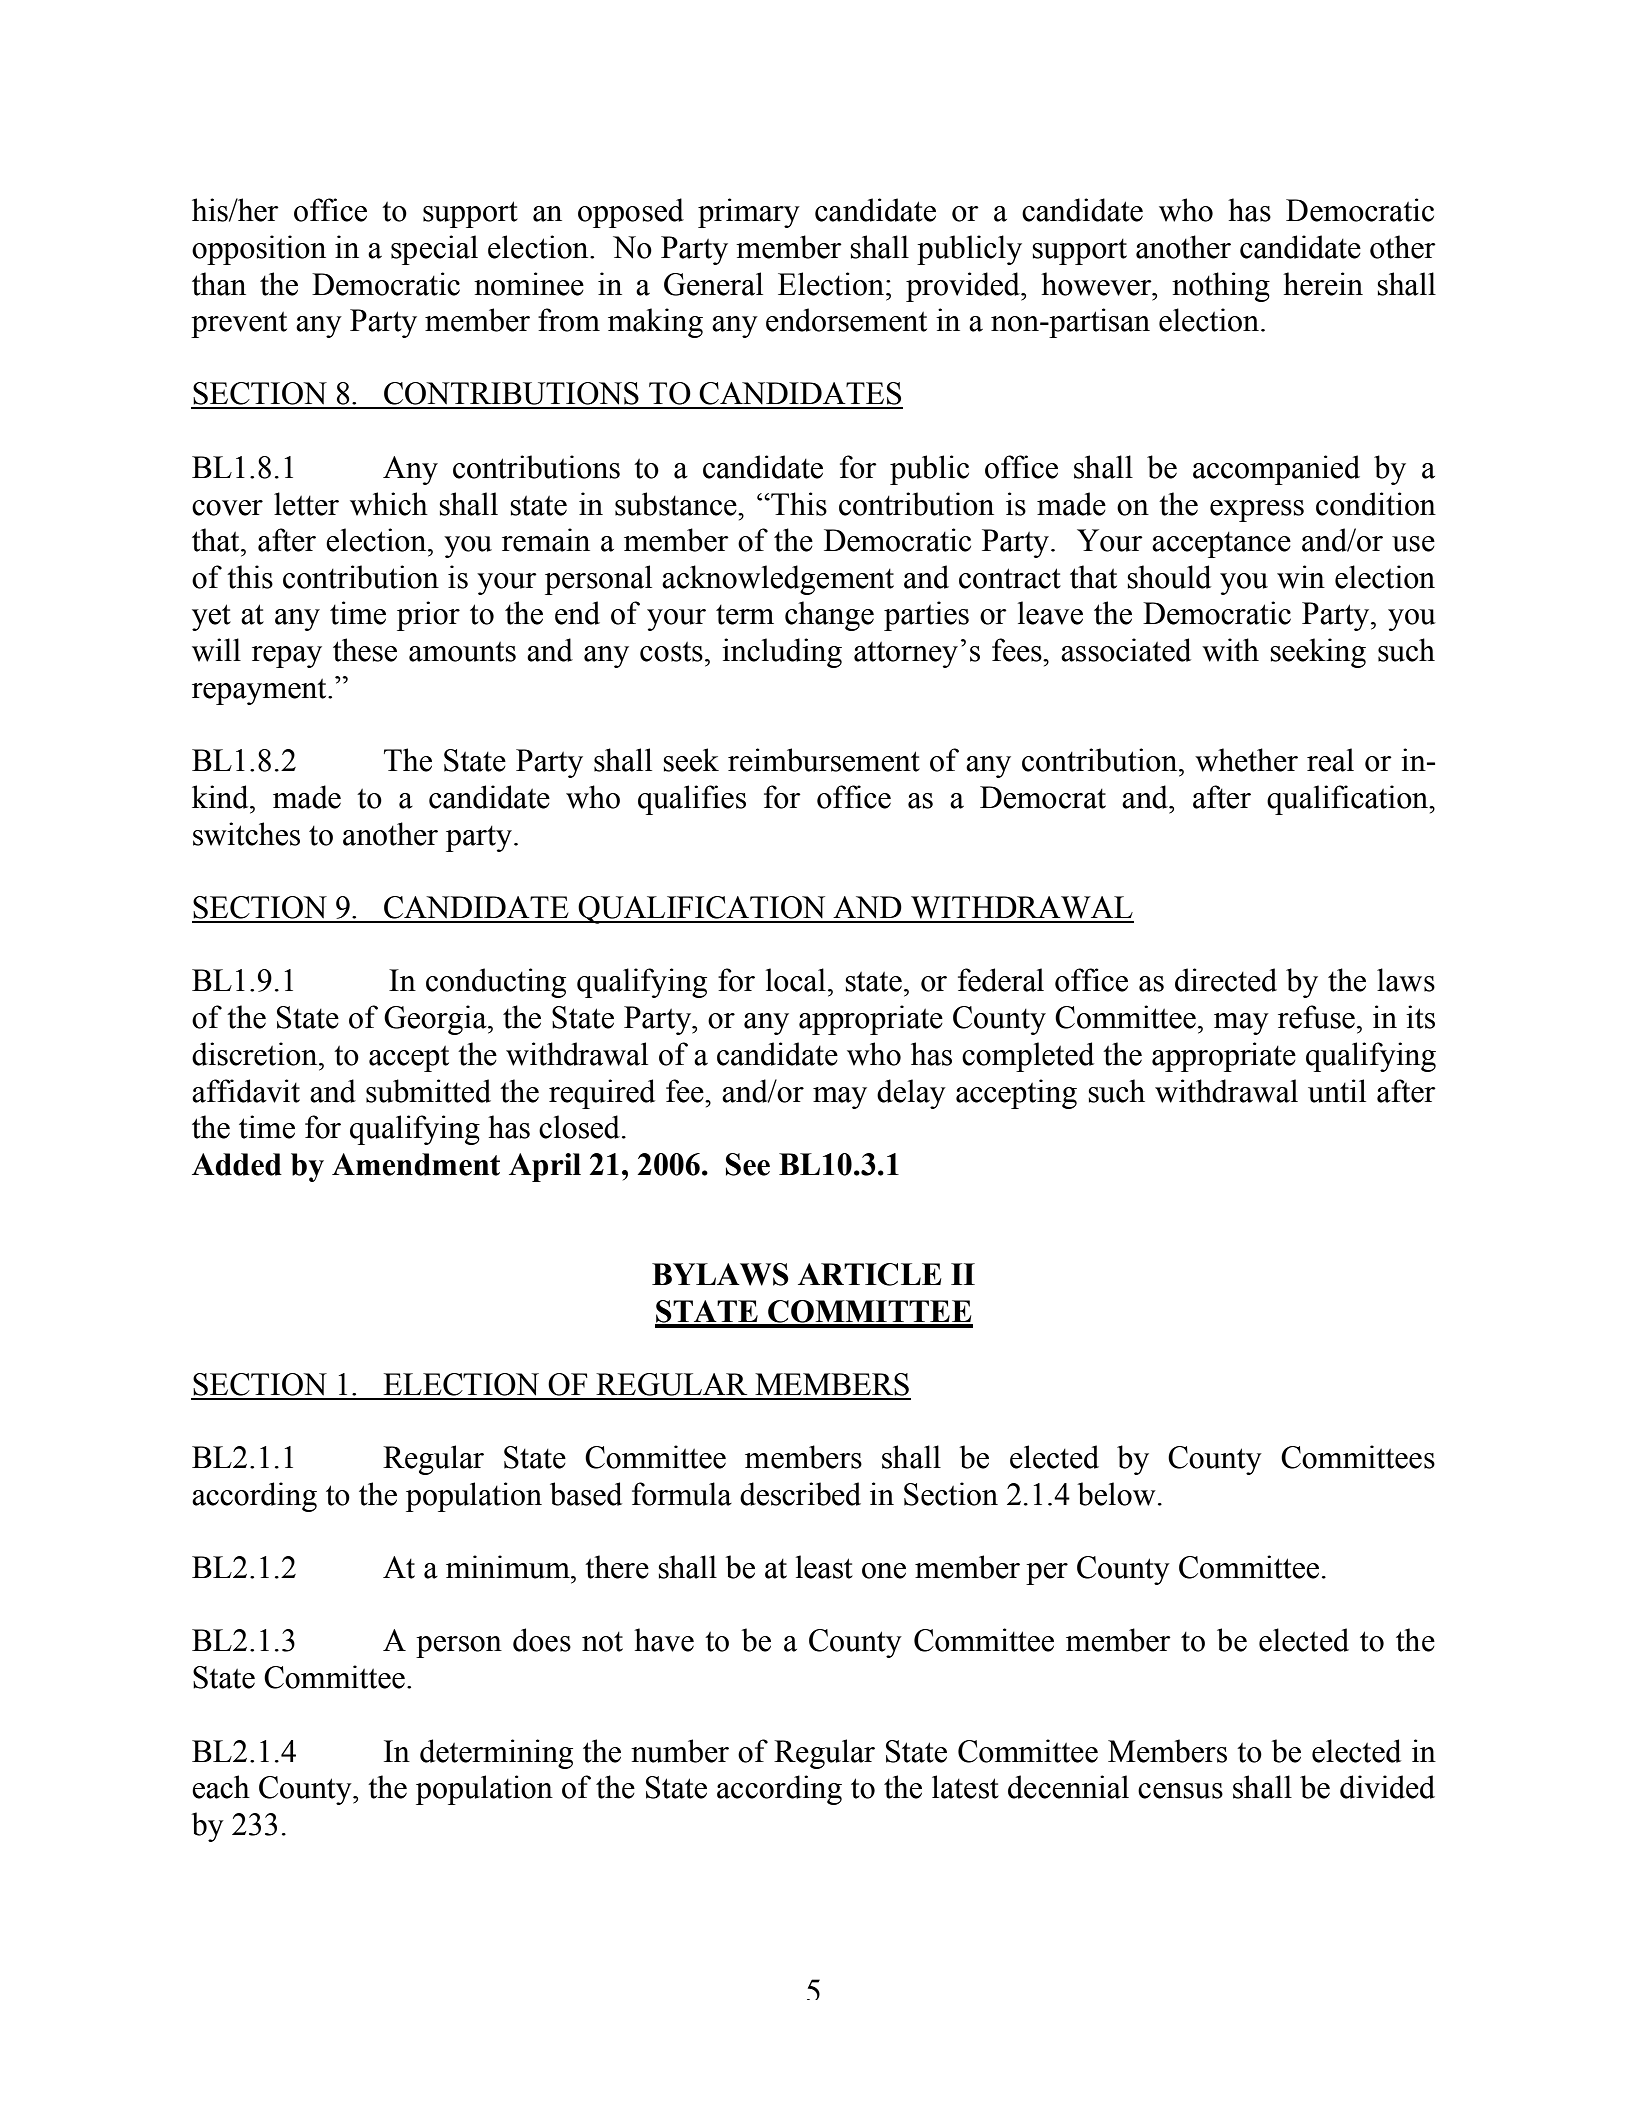  I want to click on below, so click(1117, 1494).
